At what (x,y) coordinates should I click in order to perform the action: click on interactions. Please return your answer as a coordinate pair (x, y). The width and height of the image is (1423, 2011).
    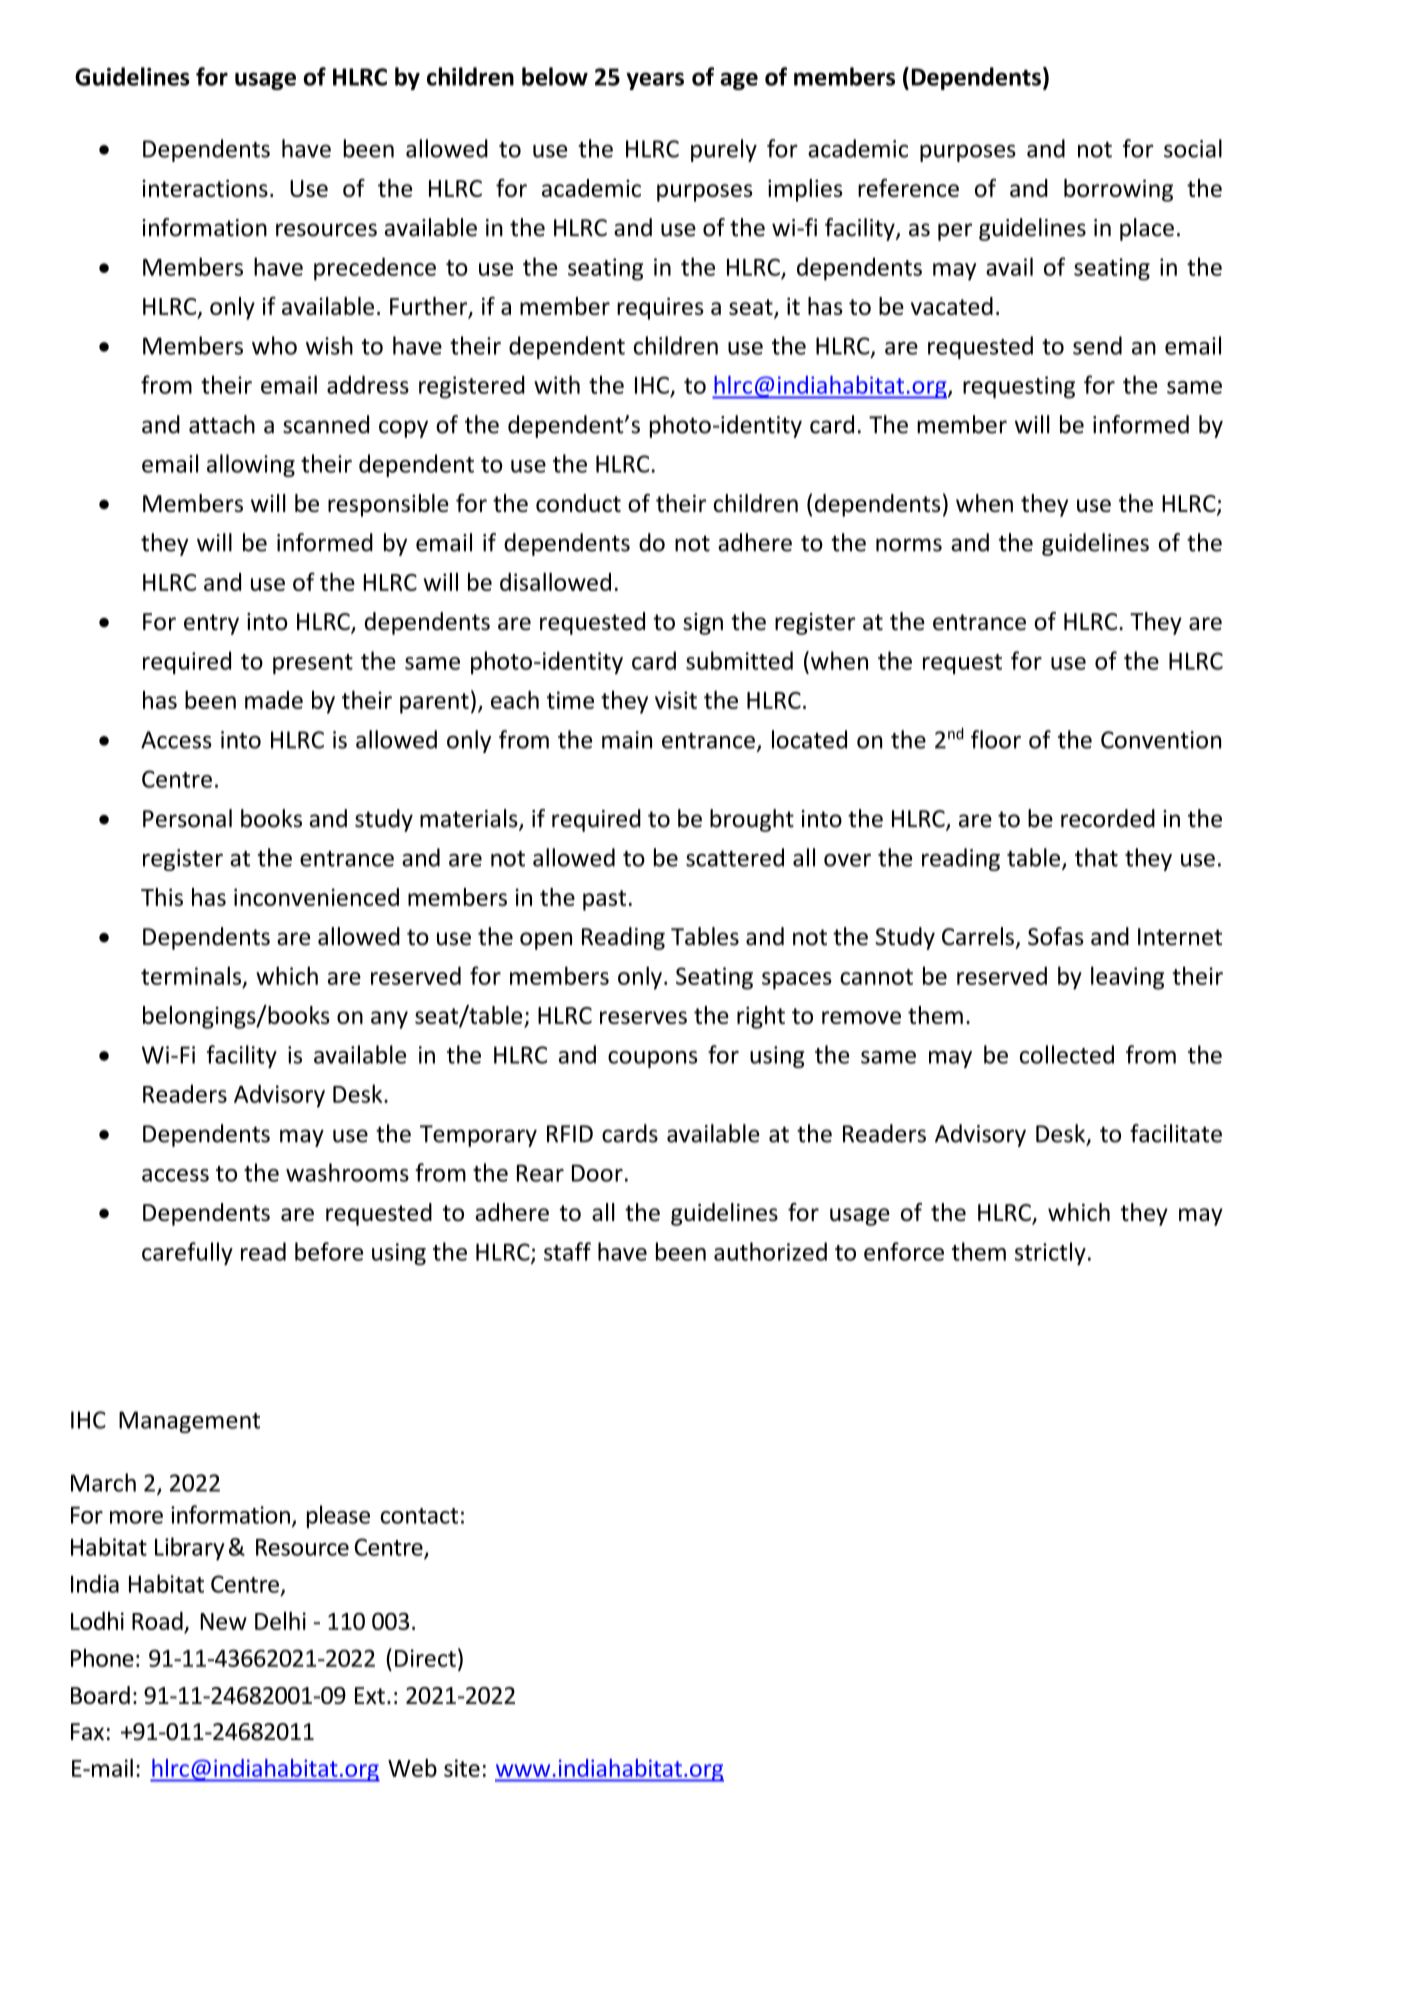
    Looking at the image, I should click on (205, 188).
